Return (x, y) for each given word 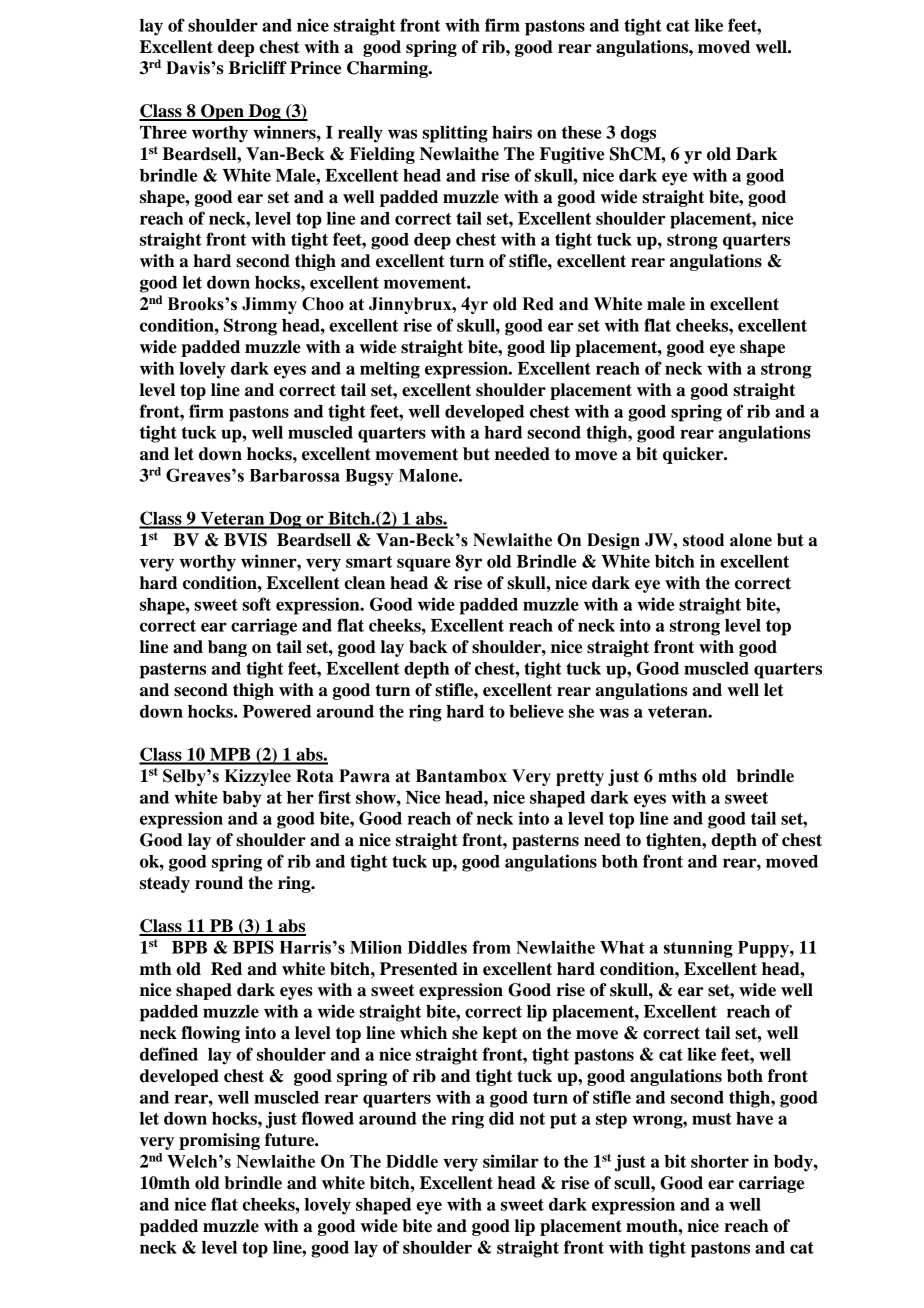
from (491, 947)
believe (536, 711)
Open (222, 112)
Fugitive (572, 155)
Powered (277, 711)
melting (390, 370)
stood (703, 540)
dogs (638, 134)
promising (219, 1141)
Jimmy (269, 305)
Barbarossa (294, 475)
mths (677, 776)
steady (165, 884)
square (424, 565)
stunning (698, 949)
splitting (455, 134)
